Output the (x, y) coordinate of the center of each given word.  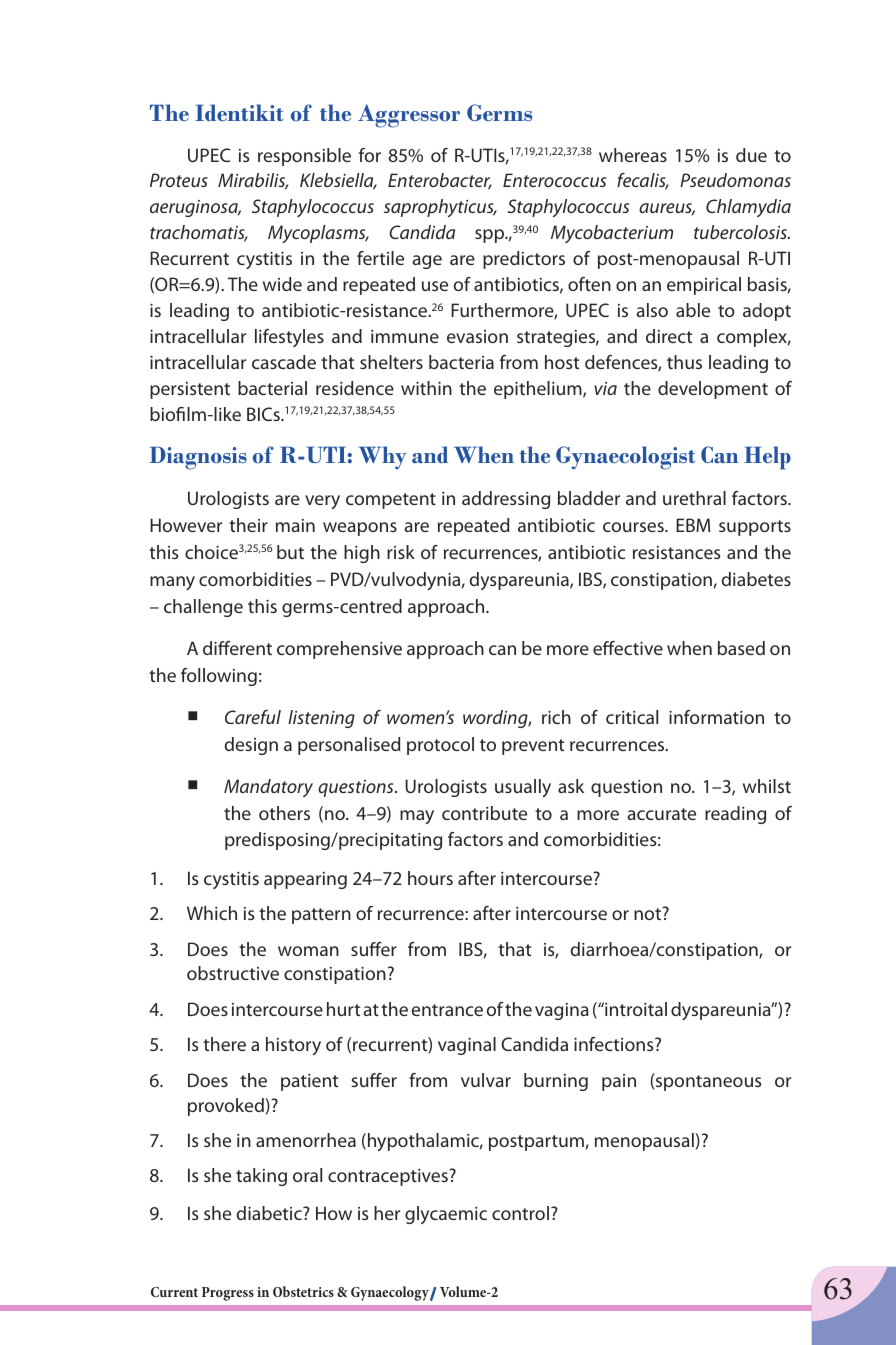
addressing (506, 500)
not (649, 913)
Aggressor (409, 116)
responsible (304, 157)
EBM (693, 525)
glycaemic (446, 1215)
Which (212, 913)
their (248, 525)
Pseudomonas (735, 180)
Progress (228, 1294)
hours (430, 878)
